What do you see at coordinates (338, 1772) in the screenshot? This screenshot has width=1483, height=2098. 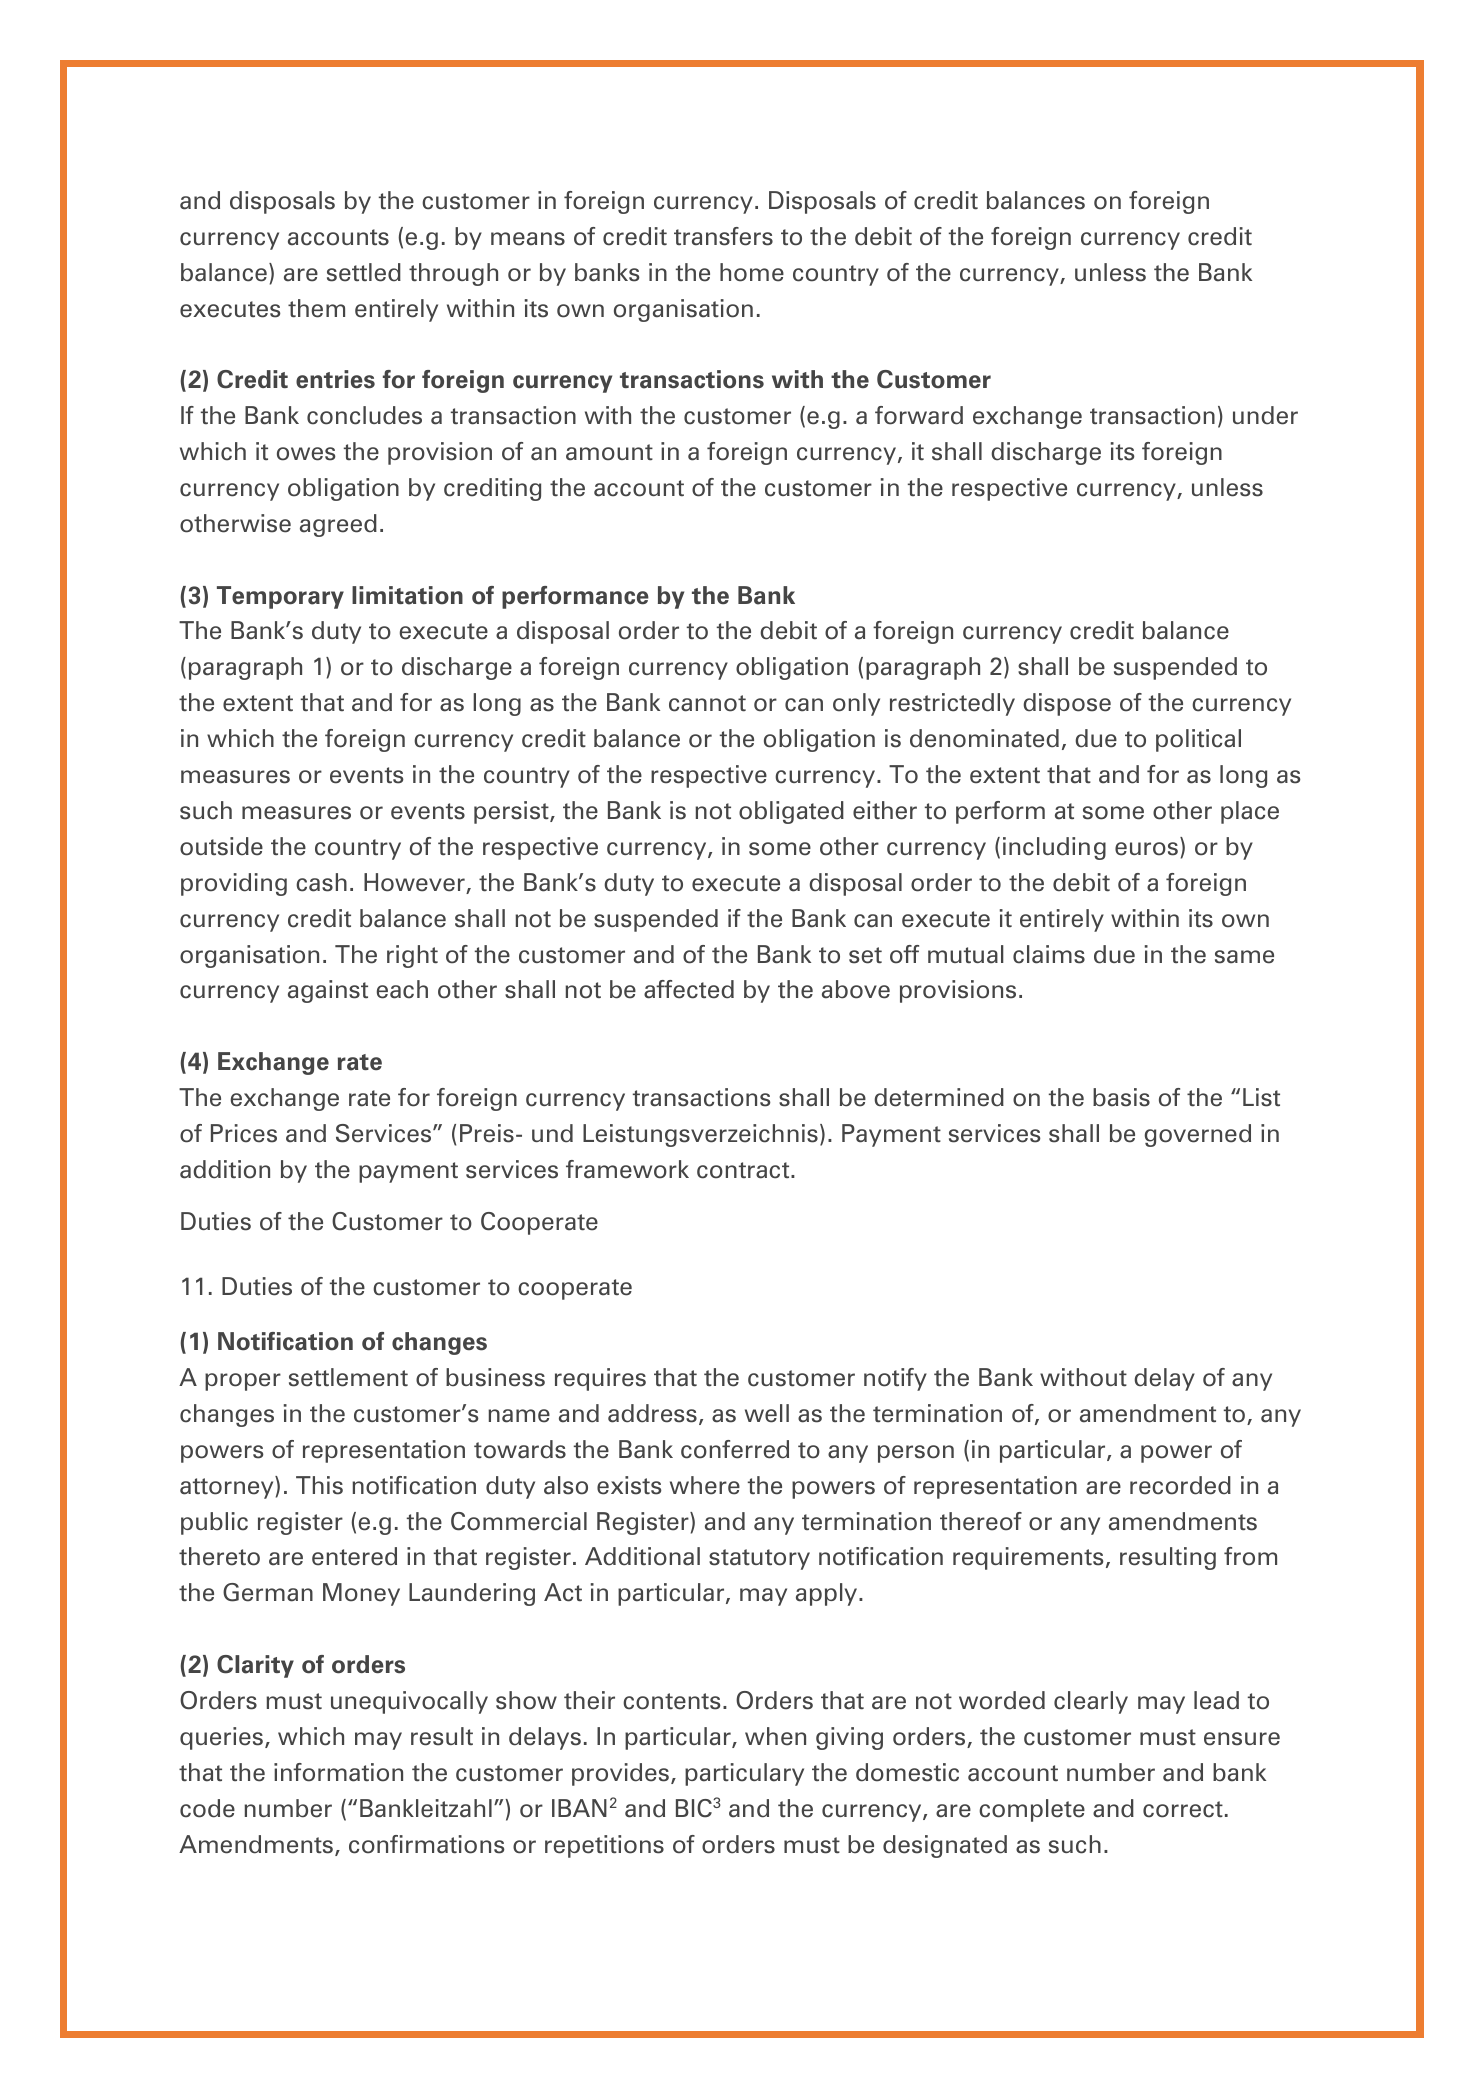 I see `information` at bounding box center [338, 1772].
